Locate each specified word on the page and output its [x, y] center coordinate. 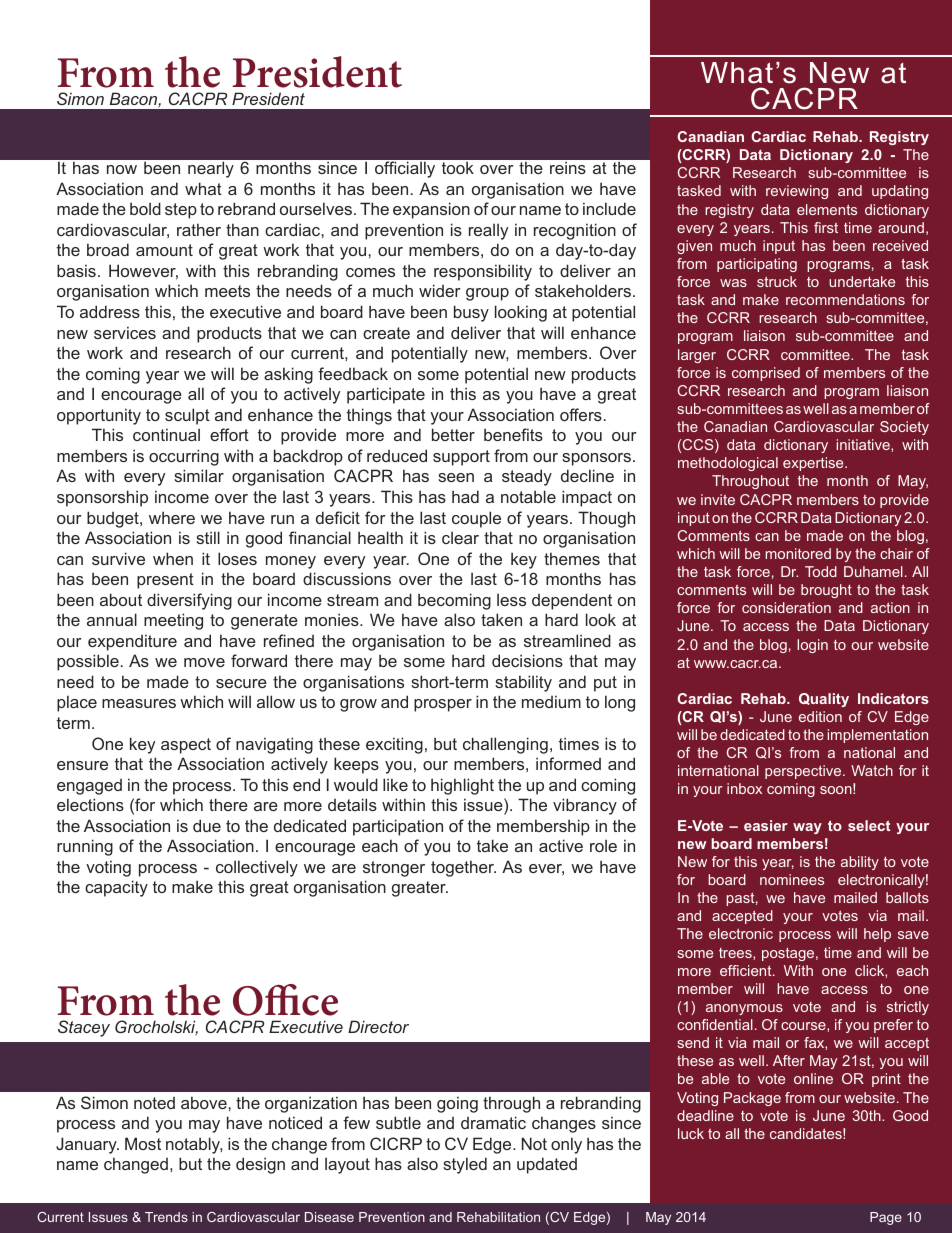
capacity [116, 888]
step [181, 211]
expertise [814, 464]
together [463, 868]
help [877, 935]
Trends [166, 1217]
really [488, 231]
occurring [184, 457]
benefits [513, 434]
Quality [824, 700]
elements [827, 209]
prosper [443, 705]
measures [139, 703]
